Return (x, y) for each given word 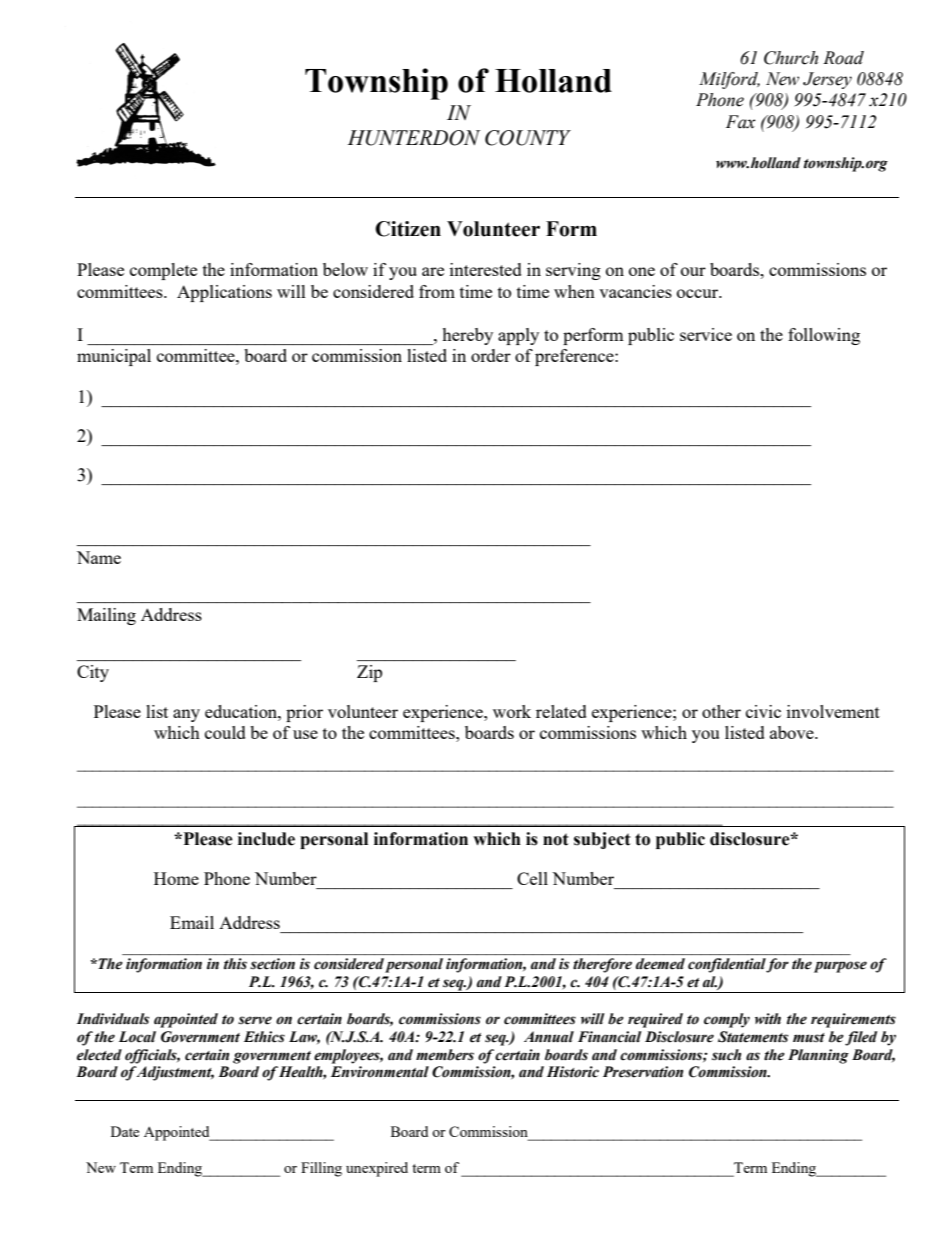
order (491, 355)
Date (125, 1131)
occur (699, 293)
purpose (840, 967)
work (512, 711)
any (186, 715)
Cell (532, 878)
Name (99, 557)
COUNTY (528, 138)
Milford (729, 80)
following (824, 336)
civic (763, 711)
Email (192, 922)
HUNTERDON (414, 138)
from (437, 291)
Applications (224, 293)
